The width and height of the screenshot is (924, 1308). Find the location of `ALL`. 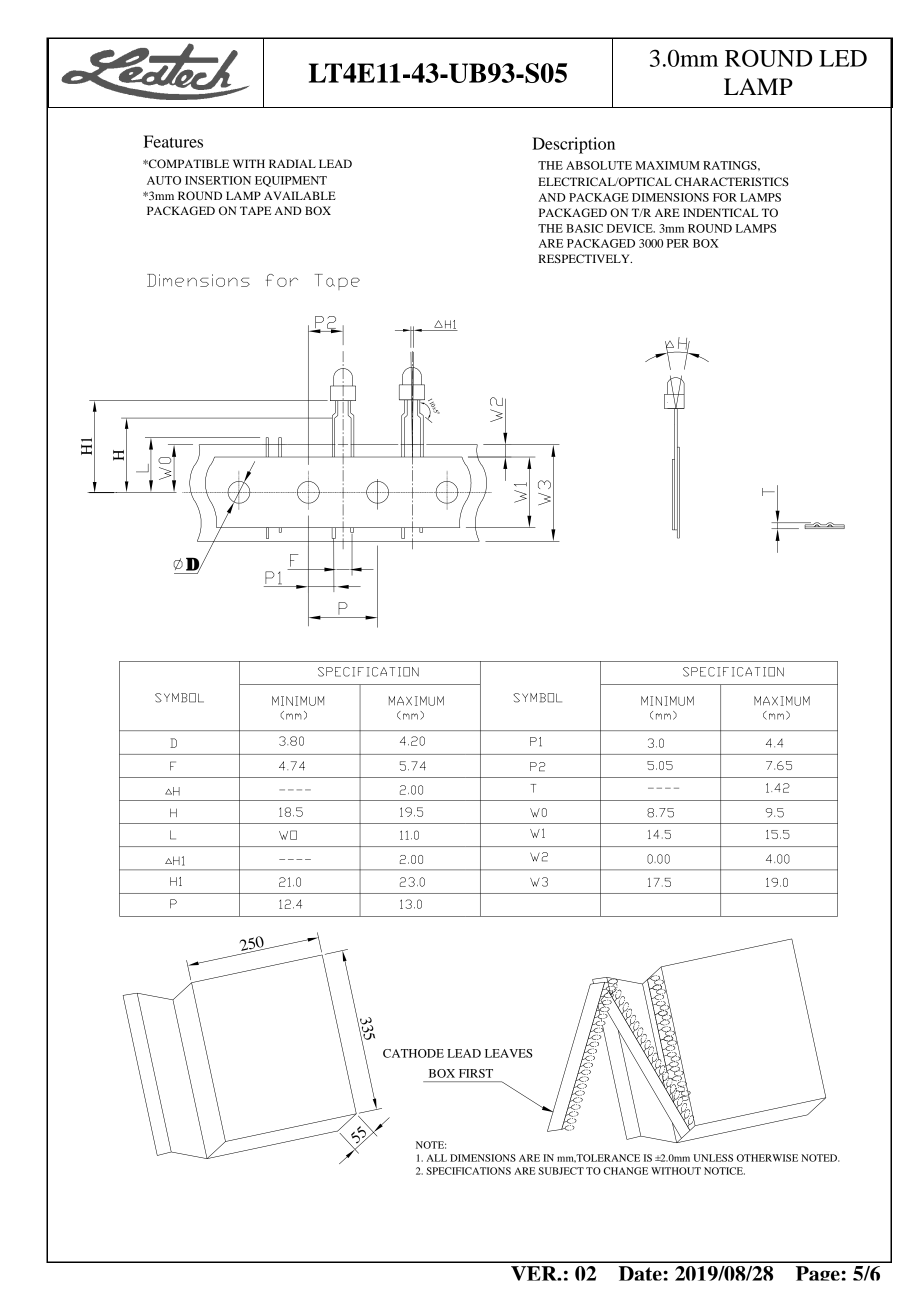

ALL is located at coordinates (437, 1158).
